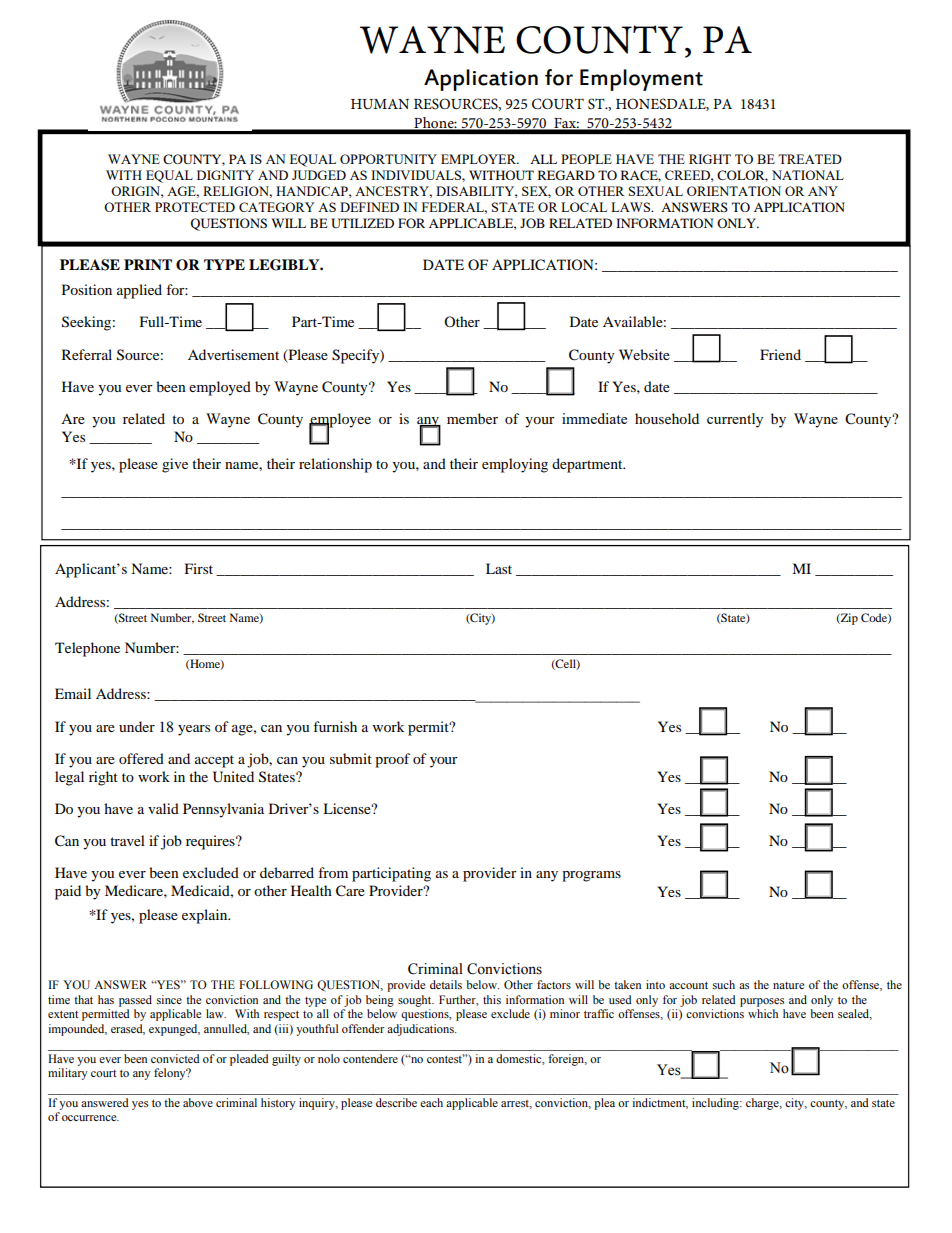  What do you see at coordinates (225, 175) in the page?
I see `DIGNITY` at bounding box center [225, 175].
